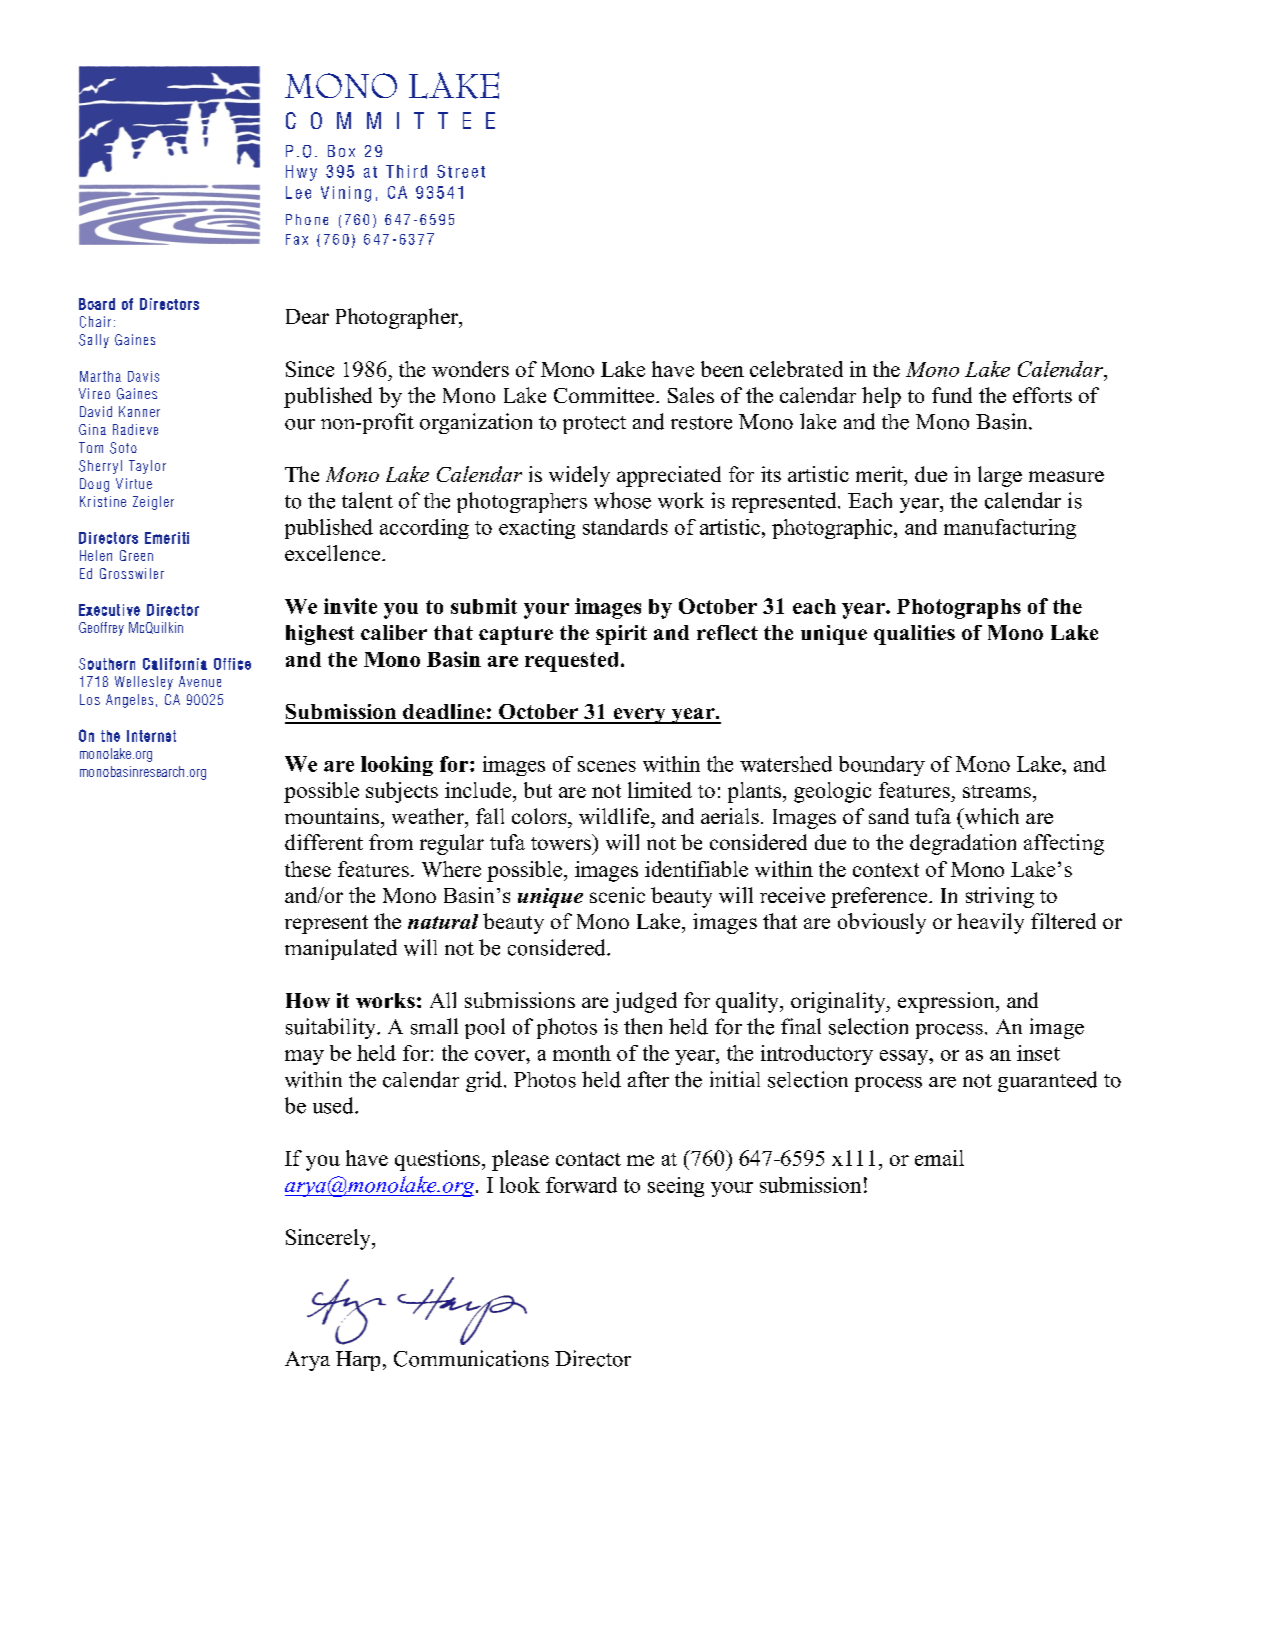  I want to click on Street, so click(461, 171).
